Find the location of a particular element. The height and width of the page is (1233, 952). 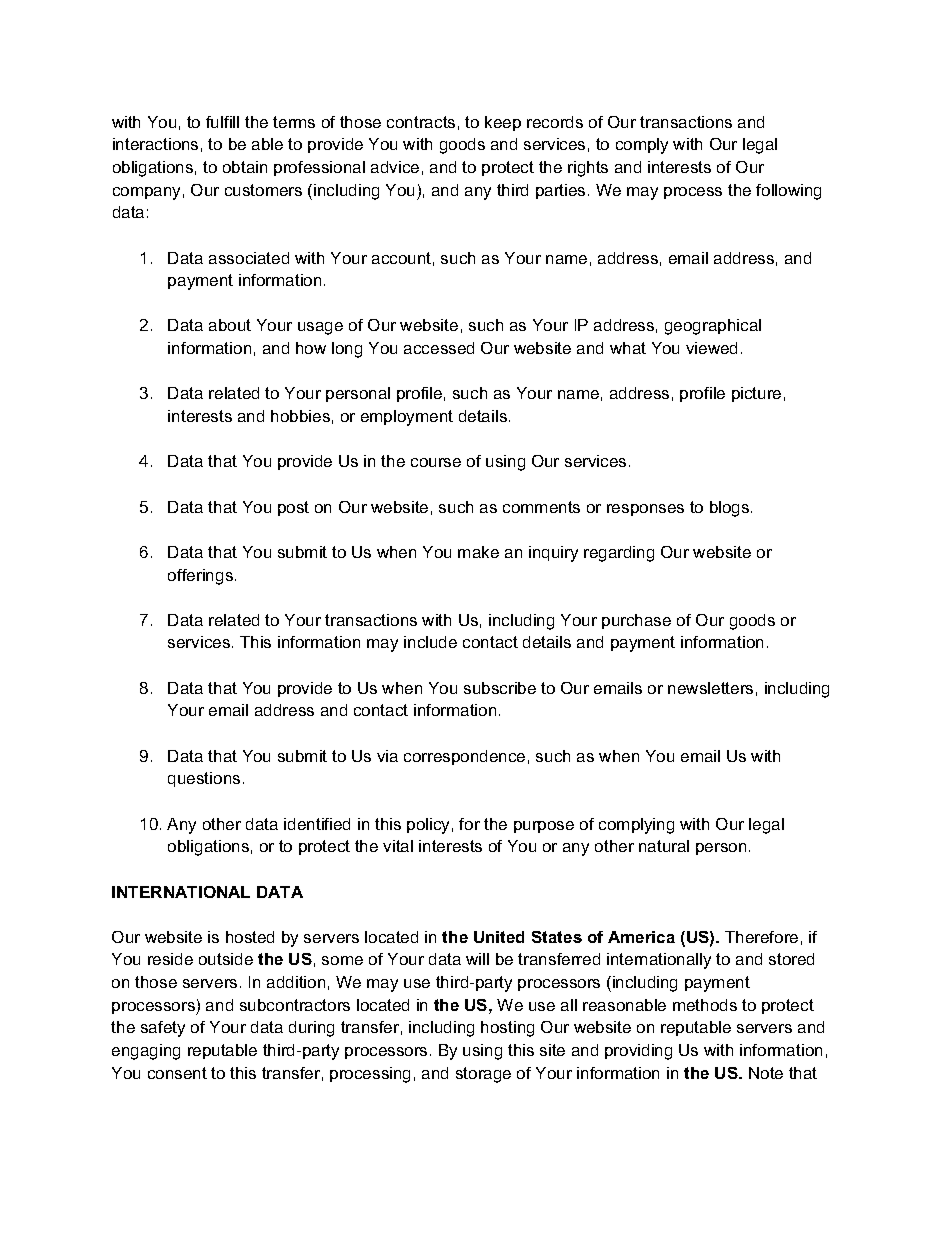

following is located at coordinates (788, 192).
